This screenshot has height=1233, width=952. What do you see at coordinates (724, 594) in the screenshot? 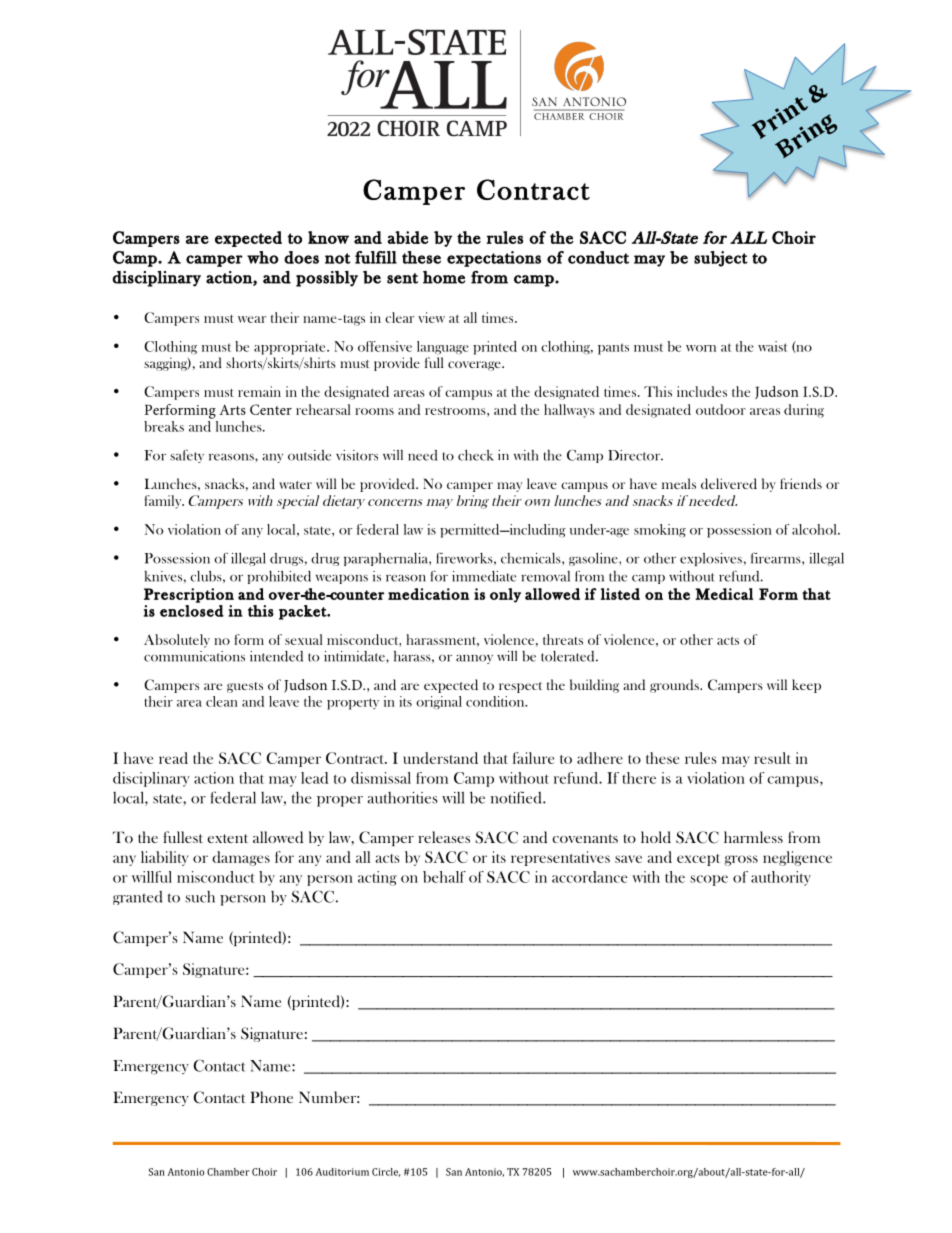
I see `Medical` at bounding box center [724, 594].
